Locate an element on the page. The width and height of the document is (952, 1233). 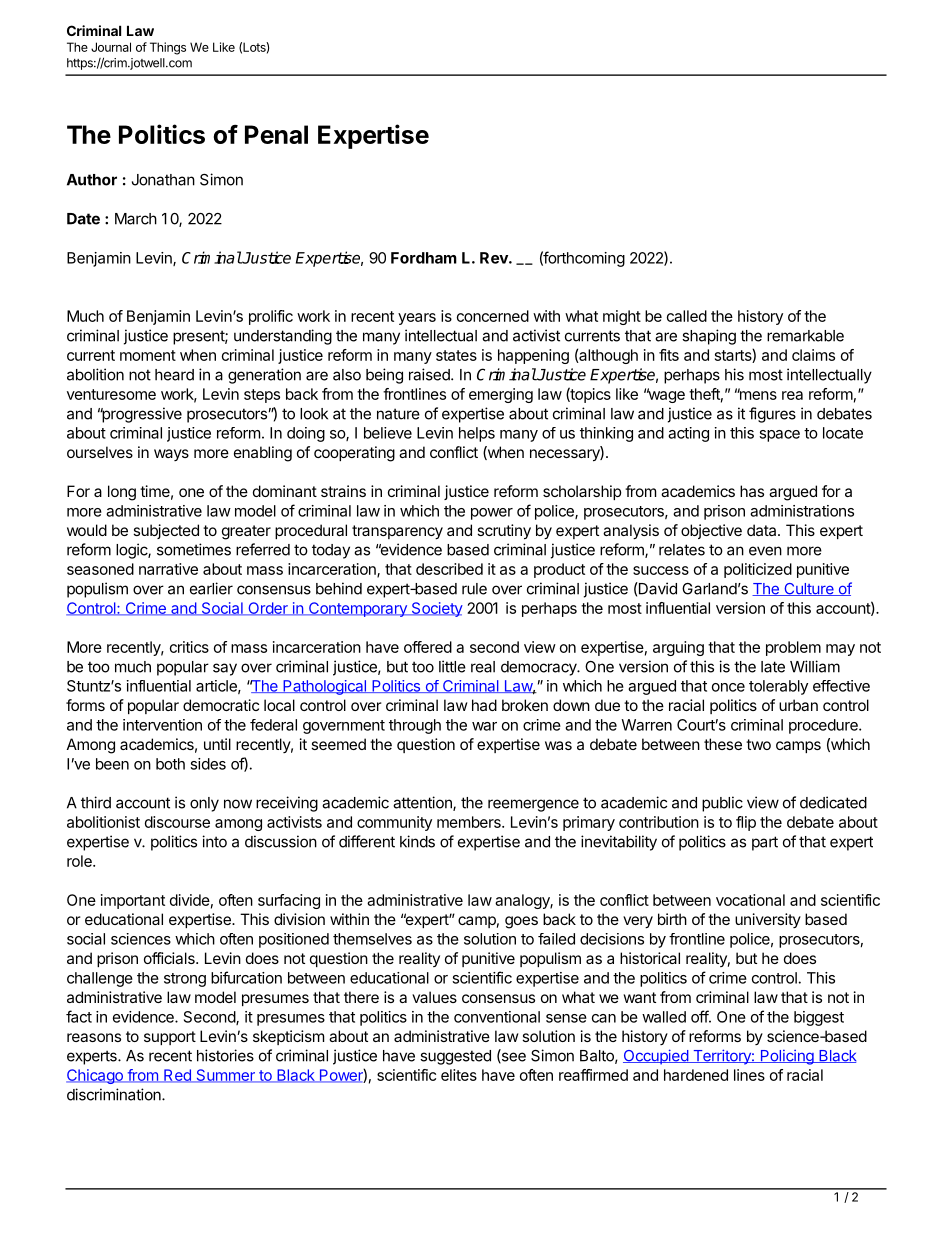
politicized is located at coordinates (758, 570).
